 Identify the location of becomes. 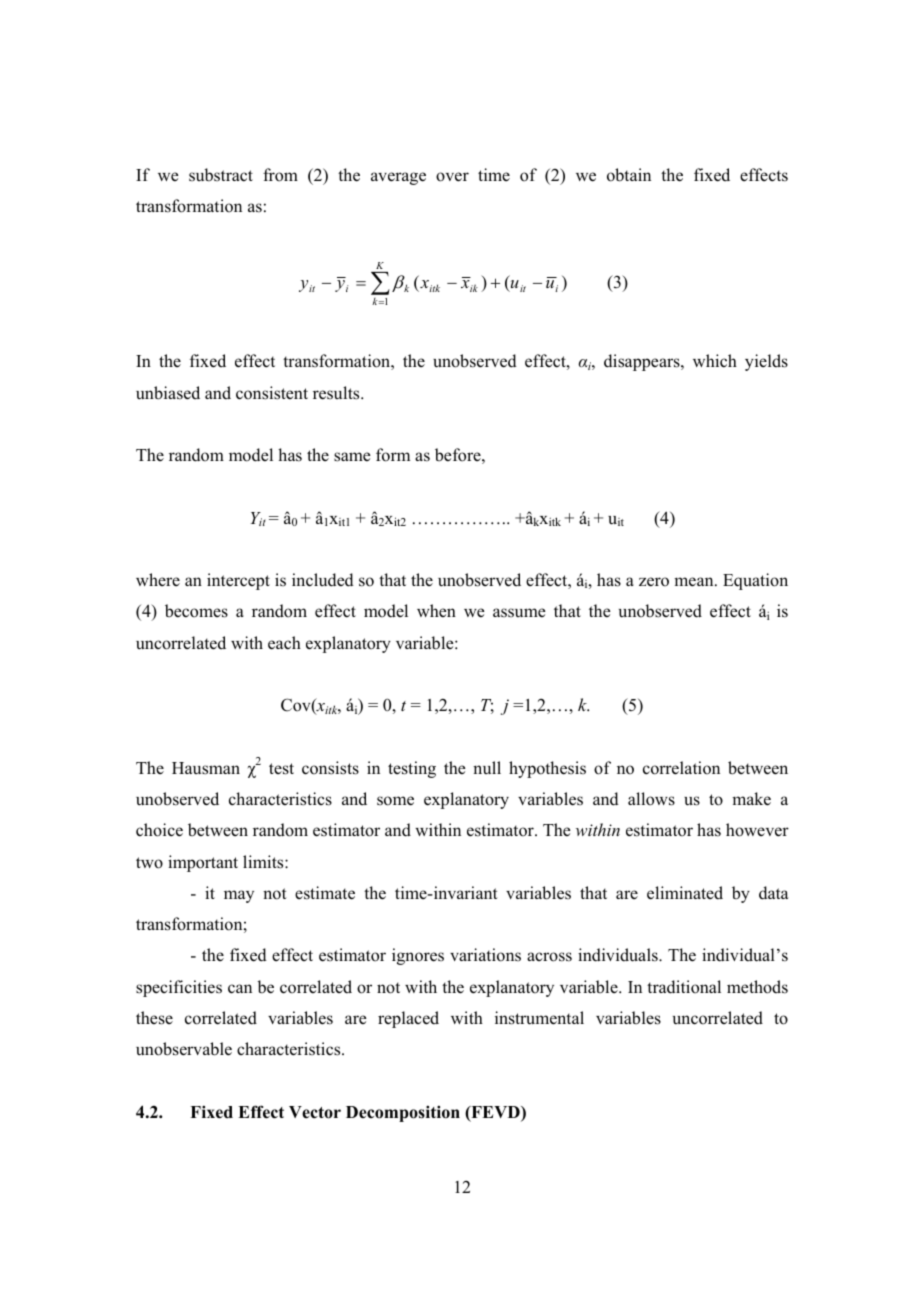
(196, 611).
